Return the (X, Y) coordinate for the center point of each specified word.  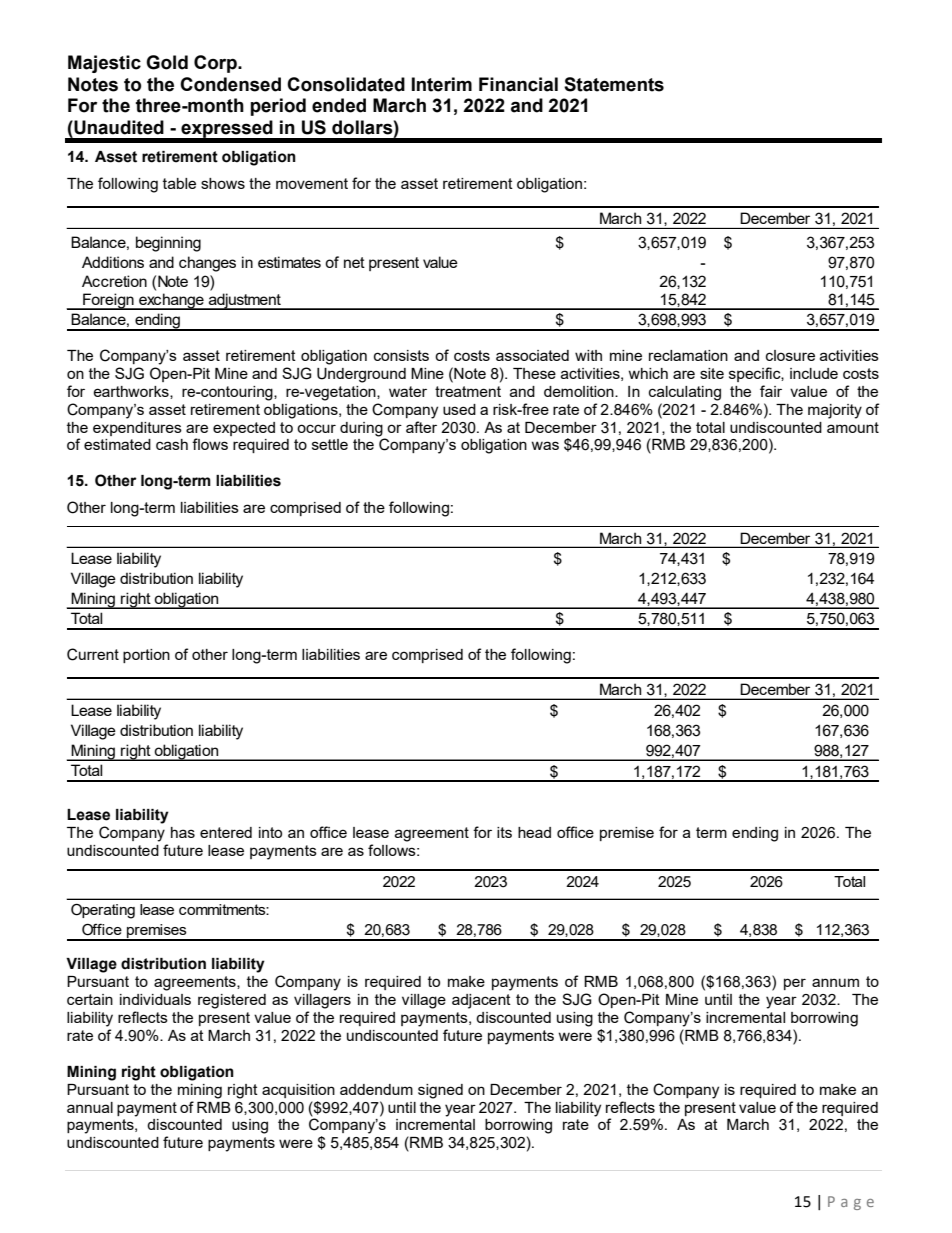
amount (853, 427)
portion (146, 656)
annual (90, 1107)
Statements (614, 84)
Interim (442, 84)
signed (440, 1091)
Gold (167, 62)
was (545, 445)
